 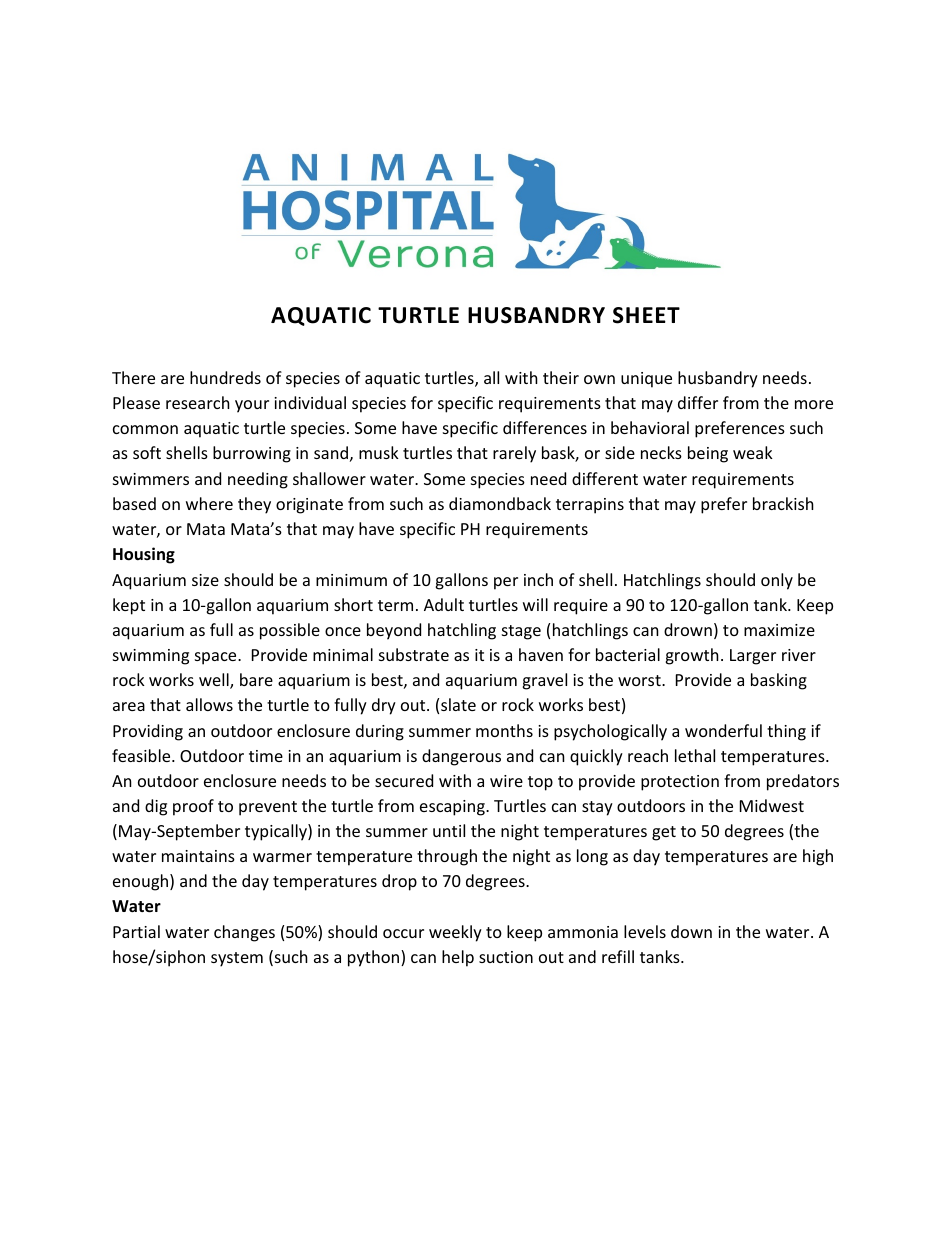 I want to click on weekly, so click(x=455, y=933).
